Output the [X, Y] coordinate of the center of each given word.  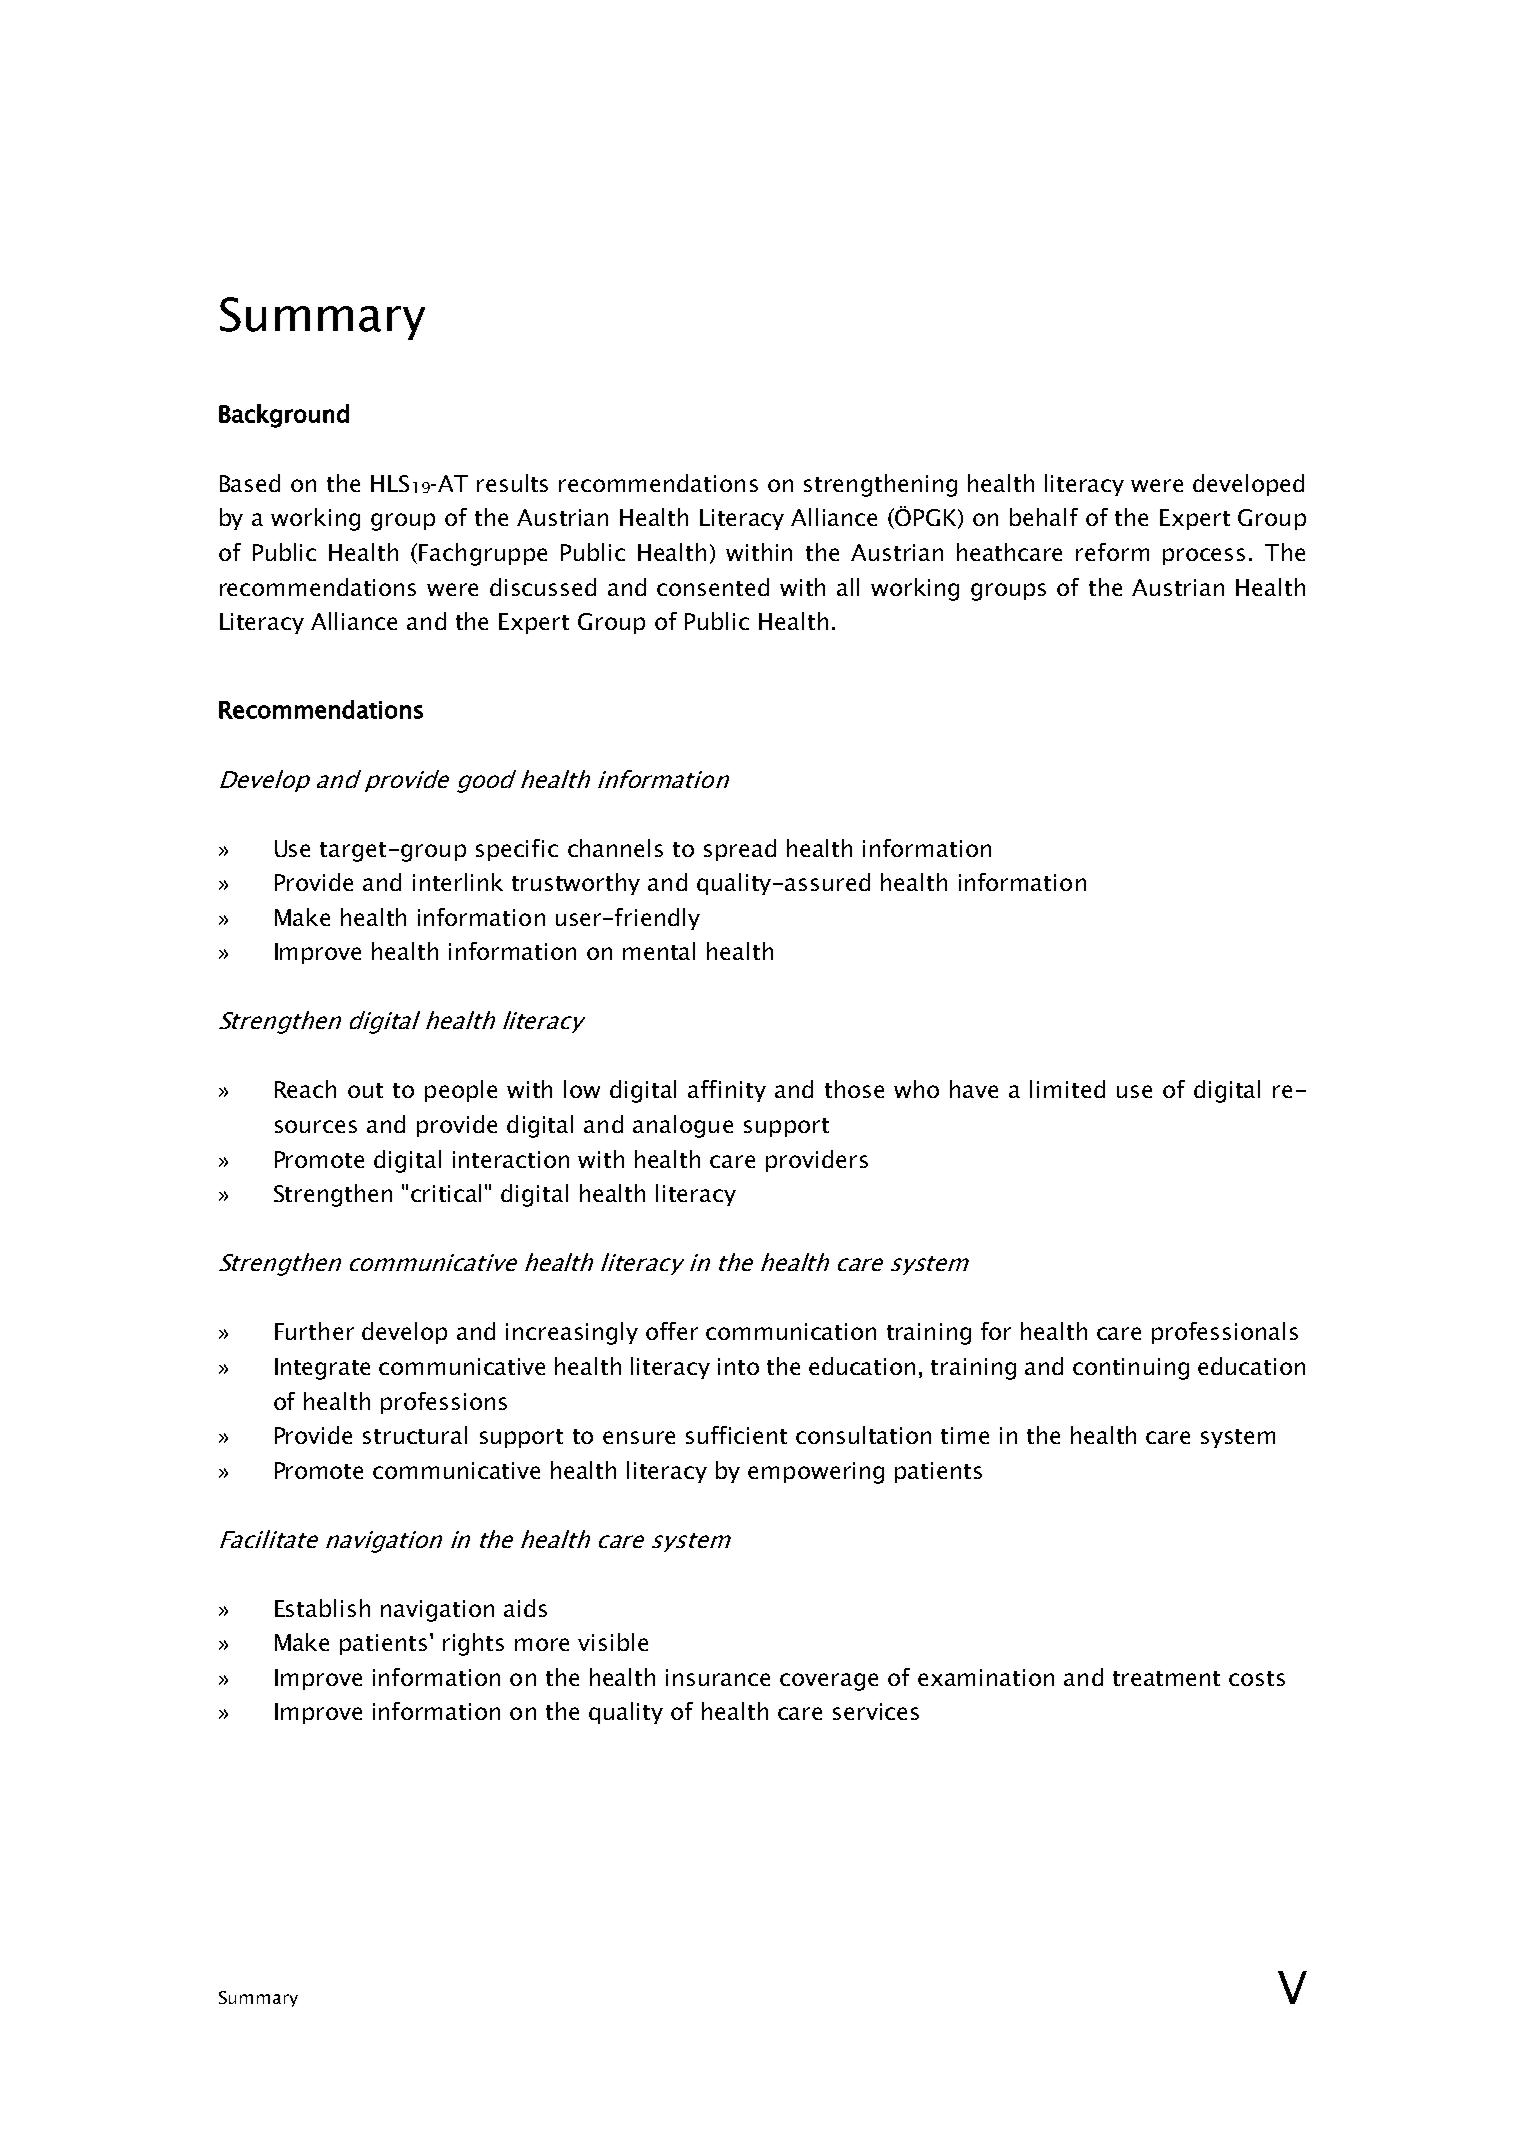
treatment [1166, 1678]
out [365, 1090]
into [738, 1366]
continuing [1131, 1369]
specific [517, 850]
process [1204, 556]
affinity [727, 1091]
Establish [322, 1608]
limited [1067, 1089]
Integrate [322, 1369]
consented [713, 587]
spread [740, 850]
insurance [718, 1677]
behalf [1044, 517]
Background [284, 416]
